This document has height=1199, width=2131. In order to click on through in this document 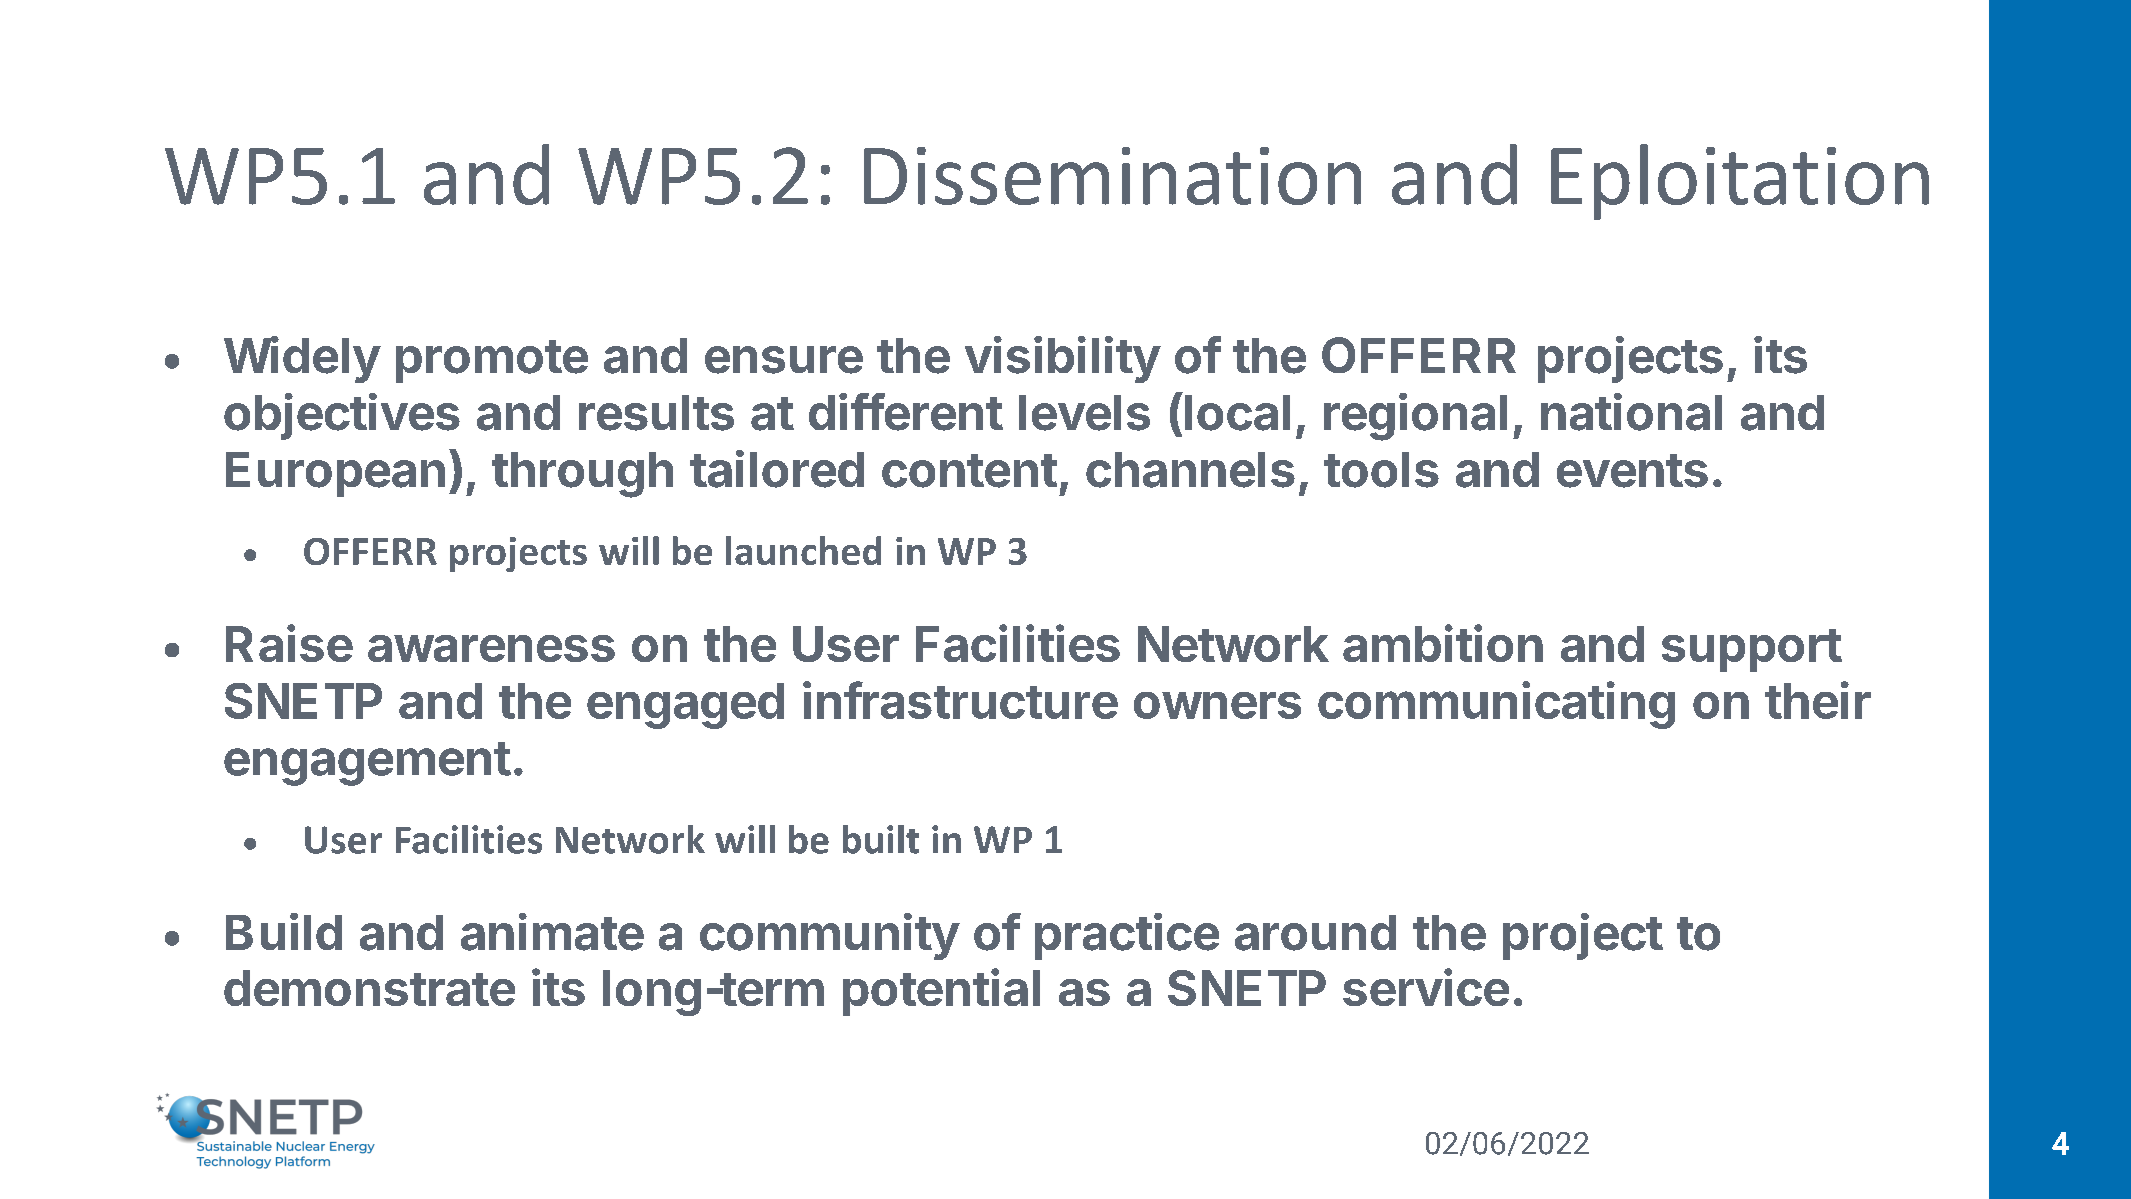, I will do `click(582, 475)`.
